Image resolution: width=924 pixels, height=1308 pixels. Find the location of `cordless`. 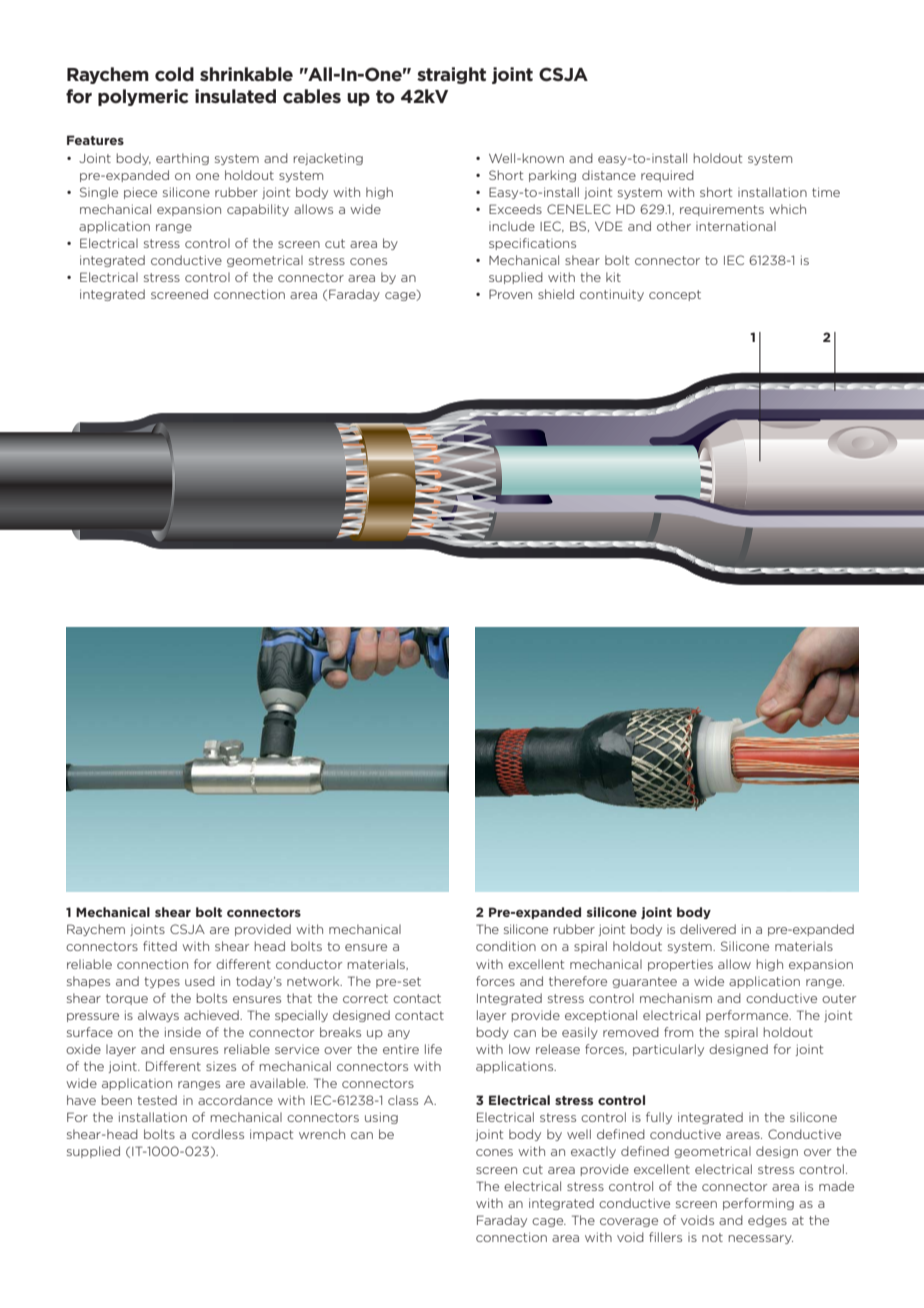

cordless is located at coordinates (218, 1134).
